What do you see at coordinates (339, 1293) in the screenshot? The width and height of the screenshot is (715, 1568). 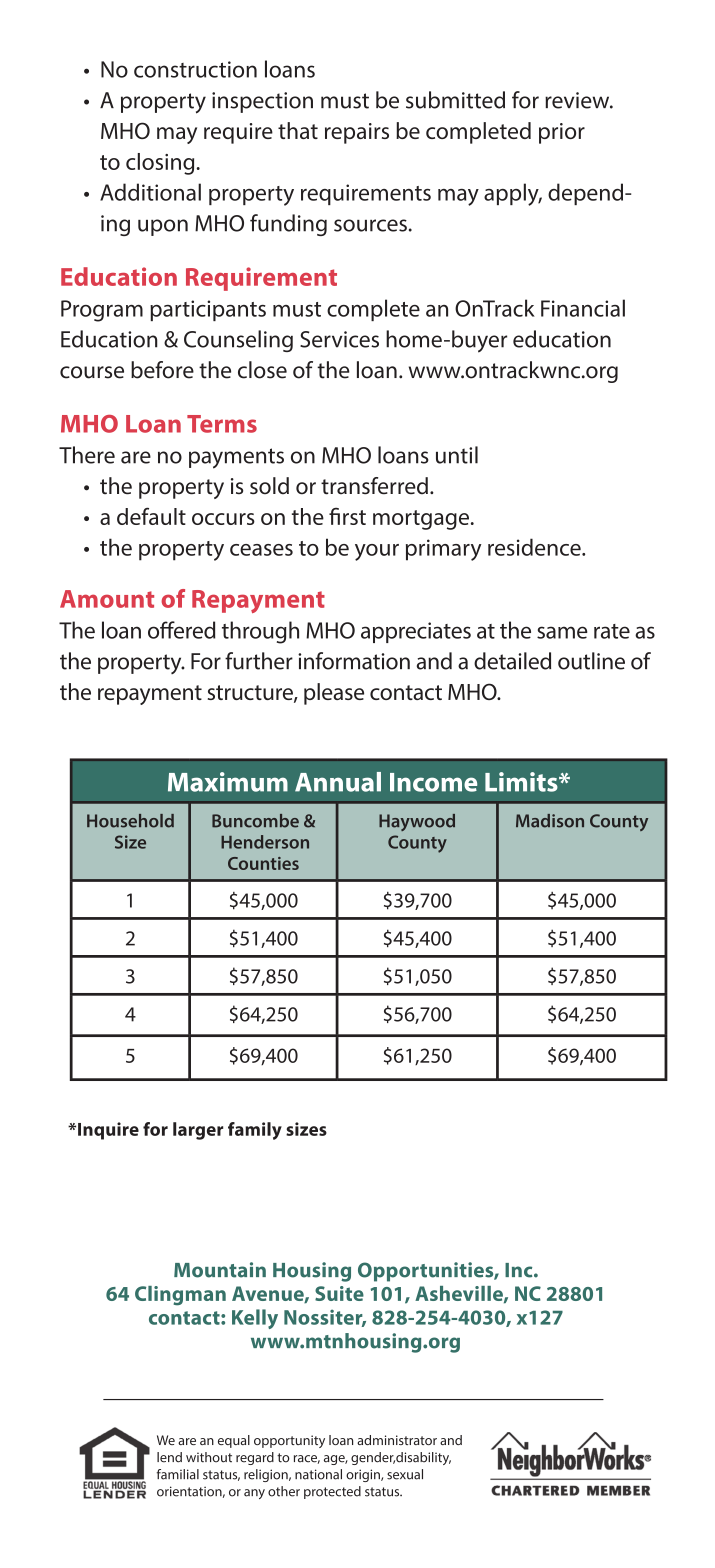 I see `Suite` at bounding box center [339, 1293].
